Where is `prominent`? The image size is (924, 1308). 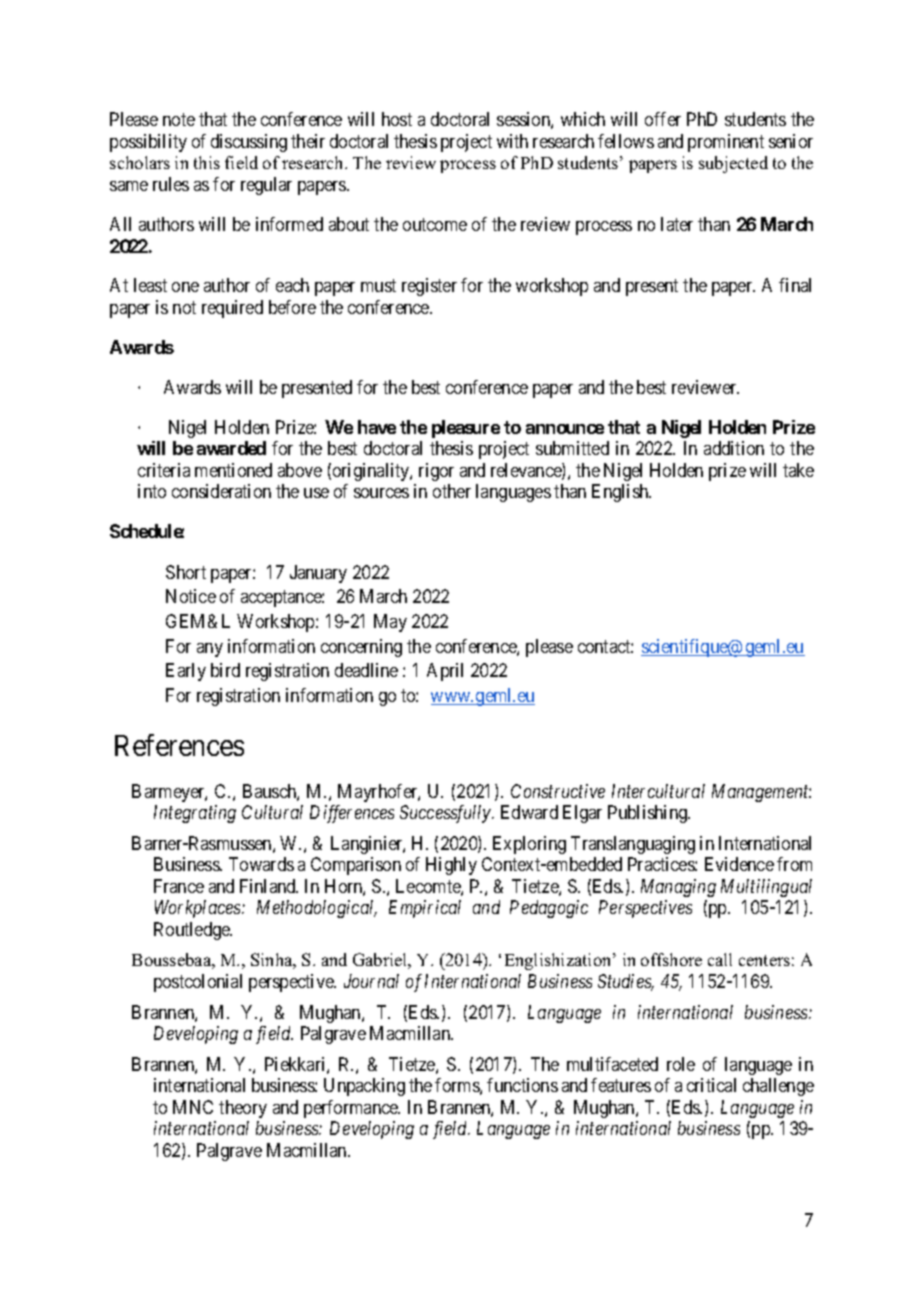
prominent is located at coordinates (726, 143).
